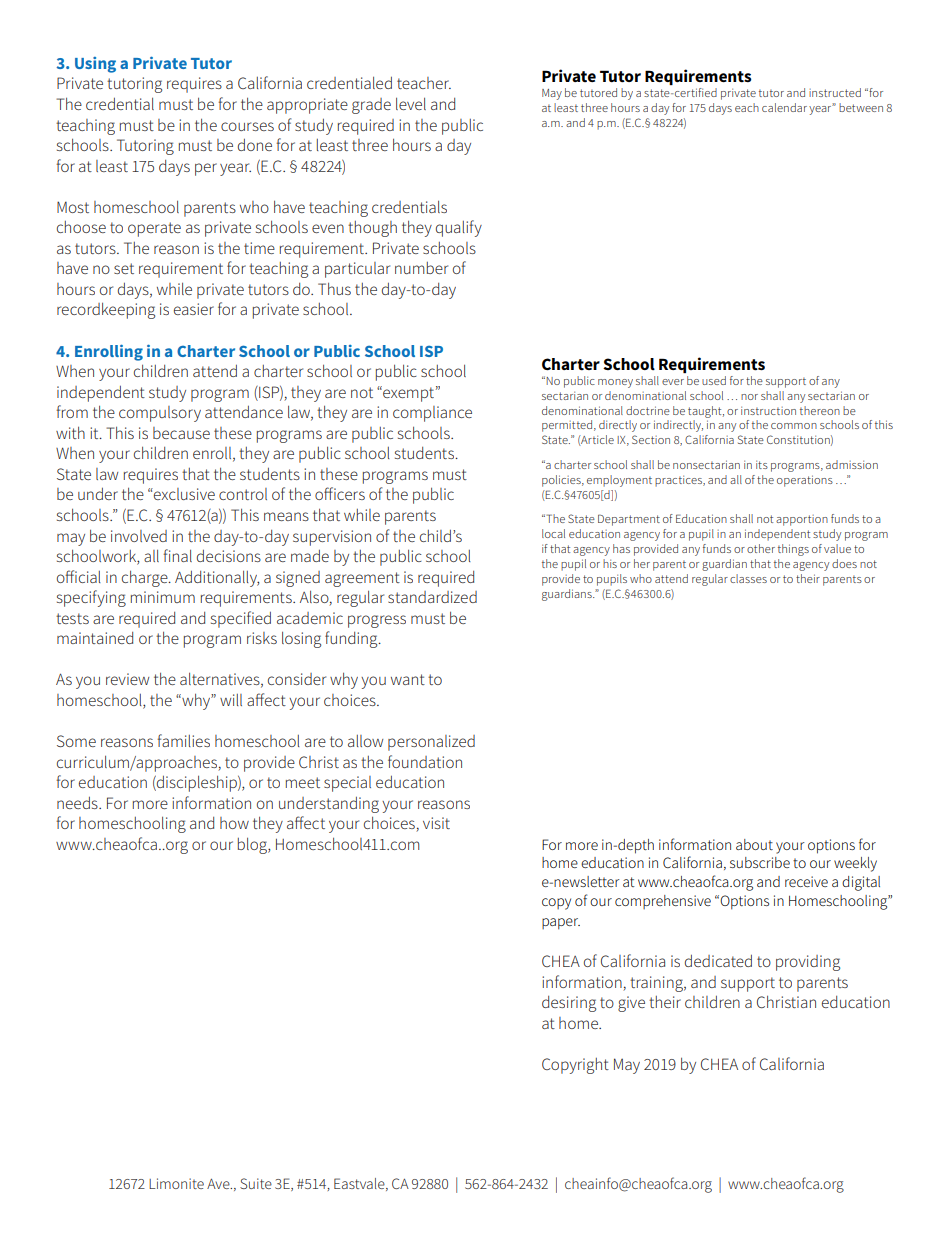 Image resolution: width=952 pixels, height=1233 pixels. Describe the element at coordinates (256, 1183) in the document. I see `Suite` at that location.
